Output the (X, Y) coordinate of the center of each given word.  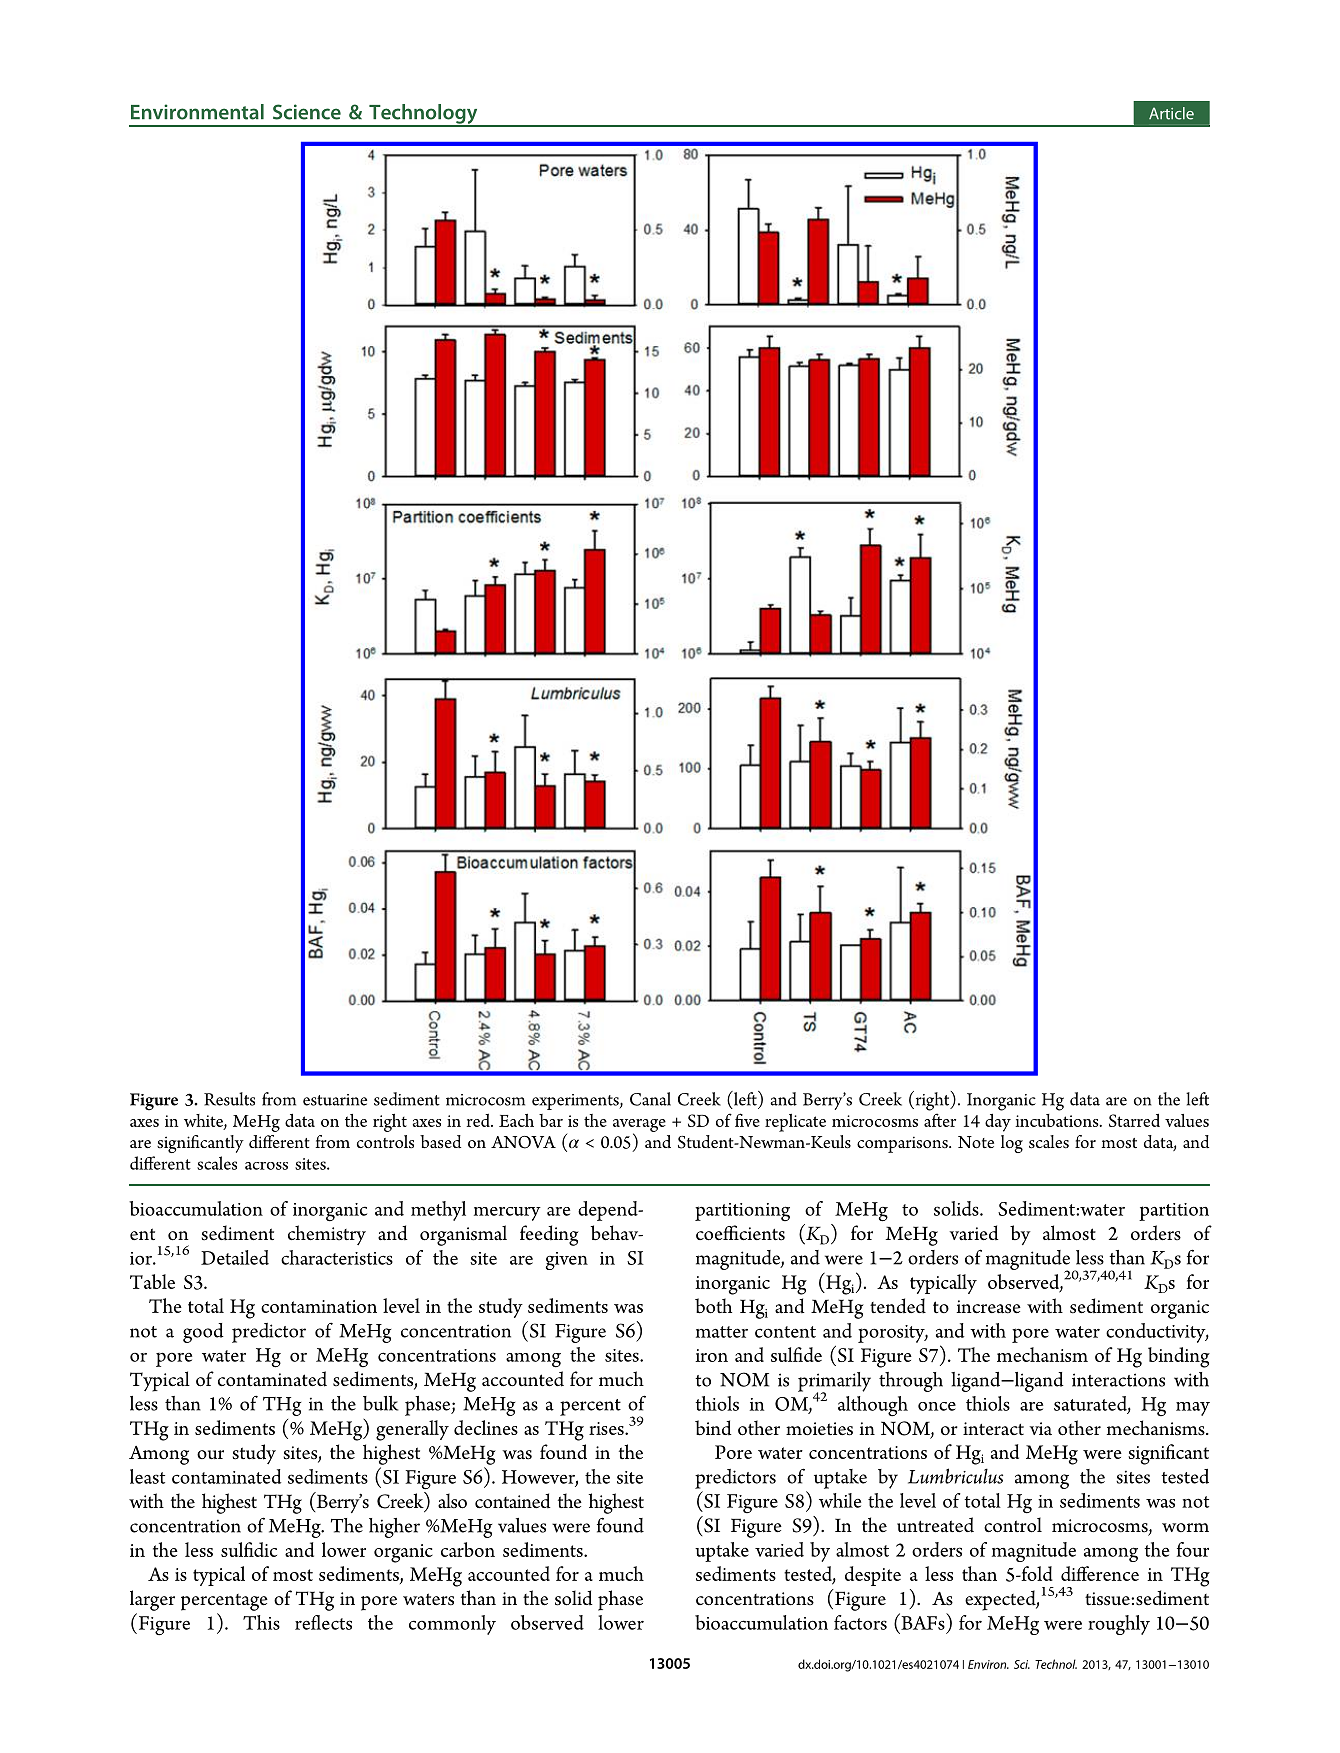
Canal (650, 1099)
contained (513, 1501)
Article (1171, 113)
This (261, 1622)
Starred (1134, 1120)
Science (307, 112)
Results (229, 1099)
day (998, 1122)
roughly (1119, 1625)
